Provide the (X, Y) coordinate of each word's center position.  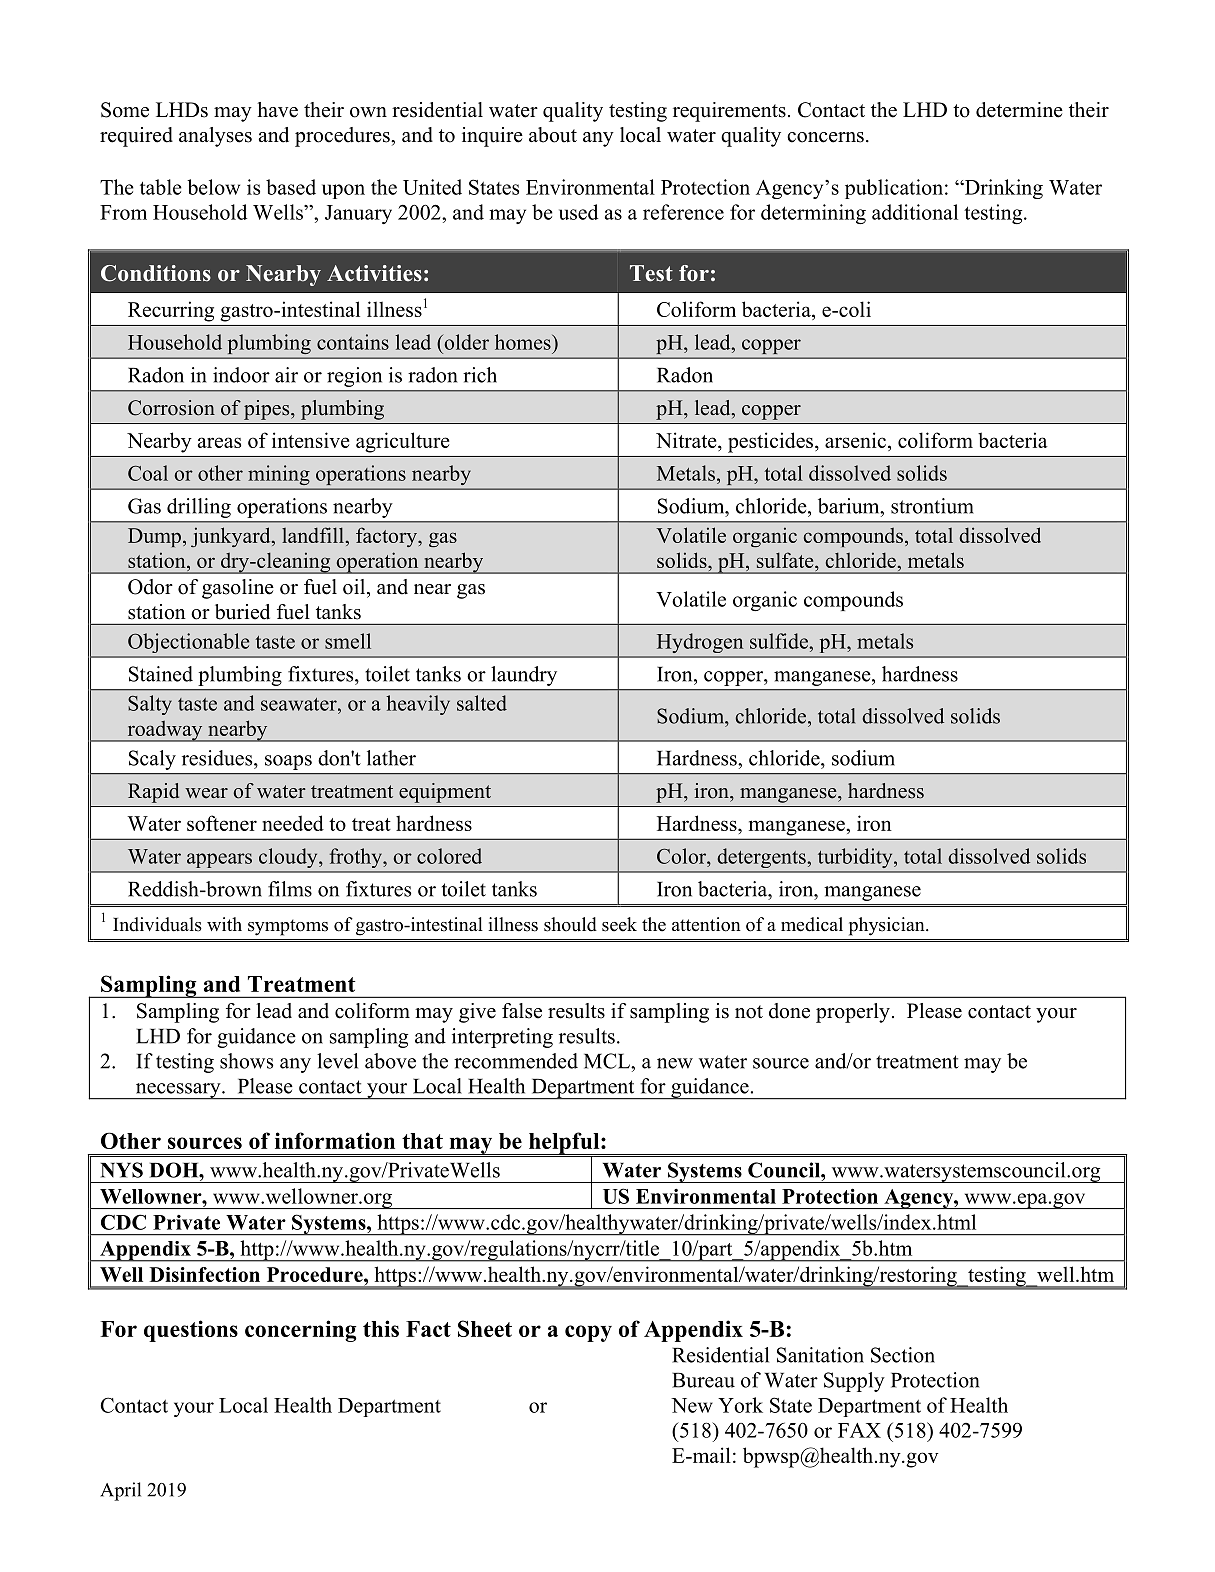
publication (894, 189)
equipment (445, 793)
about (553, 135)
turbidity (856, 858)
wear (206, 793)
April (120, 1491)
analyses (215, 137)
